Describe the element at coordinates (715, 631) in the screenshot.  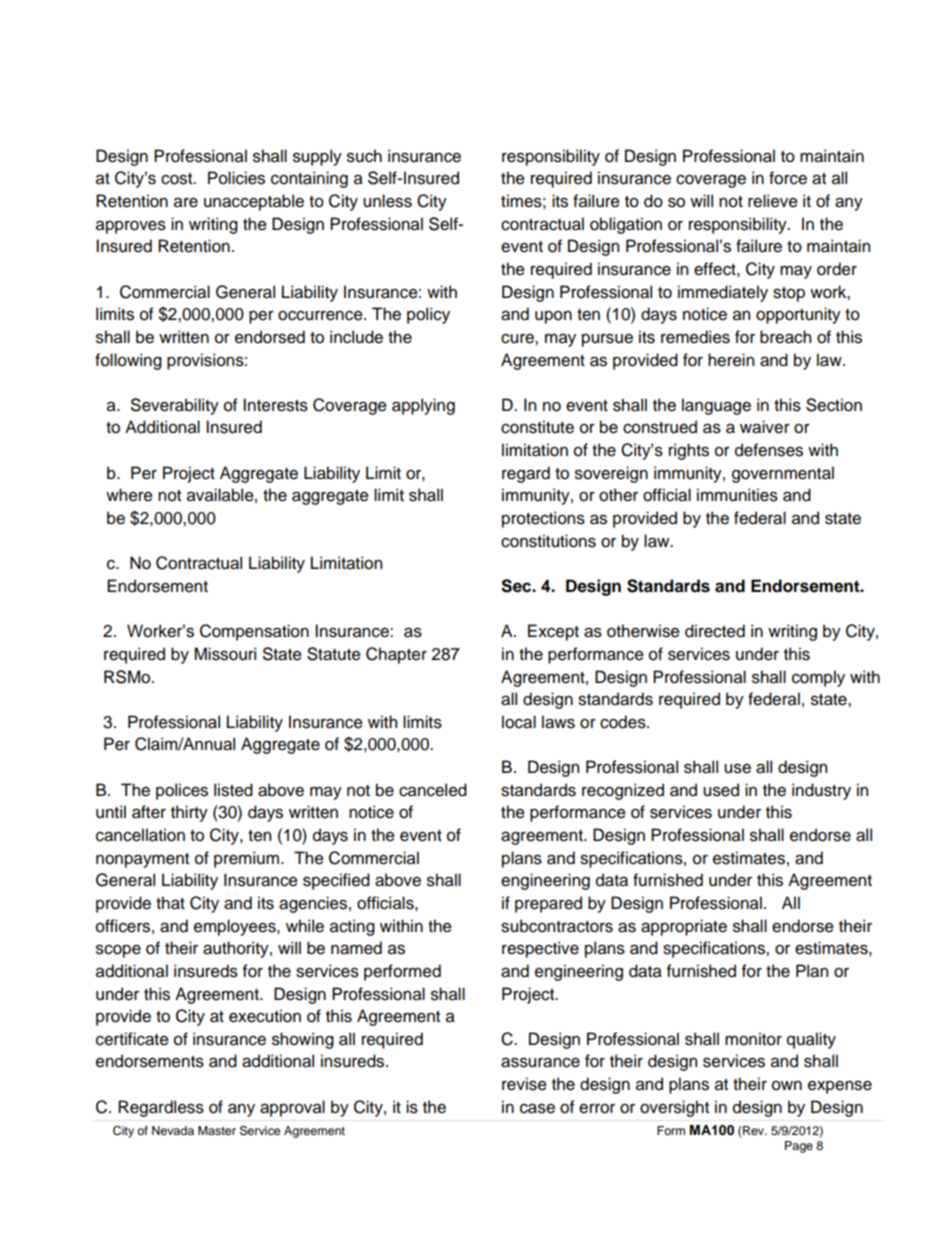
I see `directed` at that location.
